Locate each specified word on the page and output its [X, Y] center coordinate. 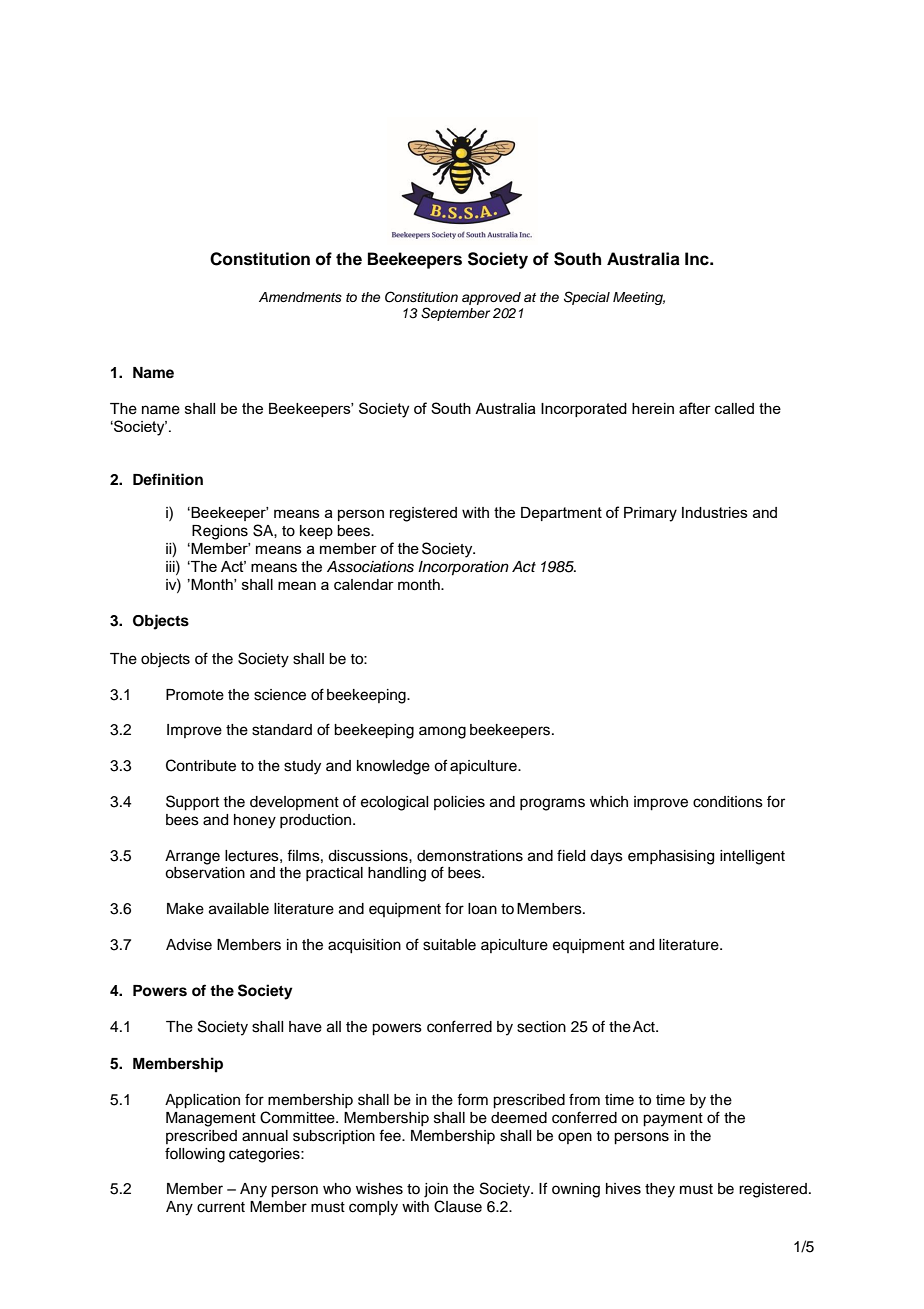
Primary [650, 514]
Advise [189, 945]
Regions [220, 532]
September [455, 314]
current [221, 1207]
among [442, 732]
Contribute [201, 765]
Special [587, 298]
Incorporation [463, 568]
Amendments [300, 297]
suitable [449, 945]
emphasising [671, 857]
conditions [728, 802]
